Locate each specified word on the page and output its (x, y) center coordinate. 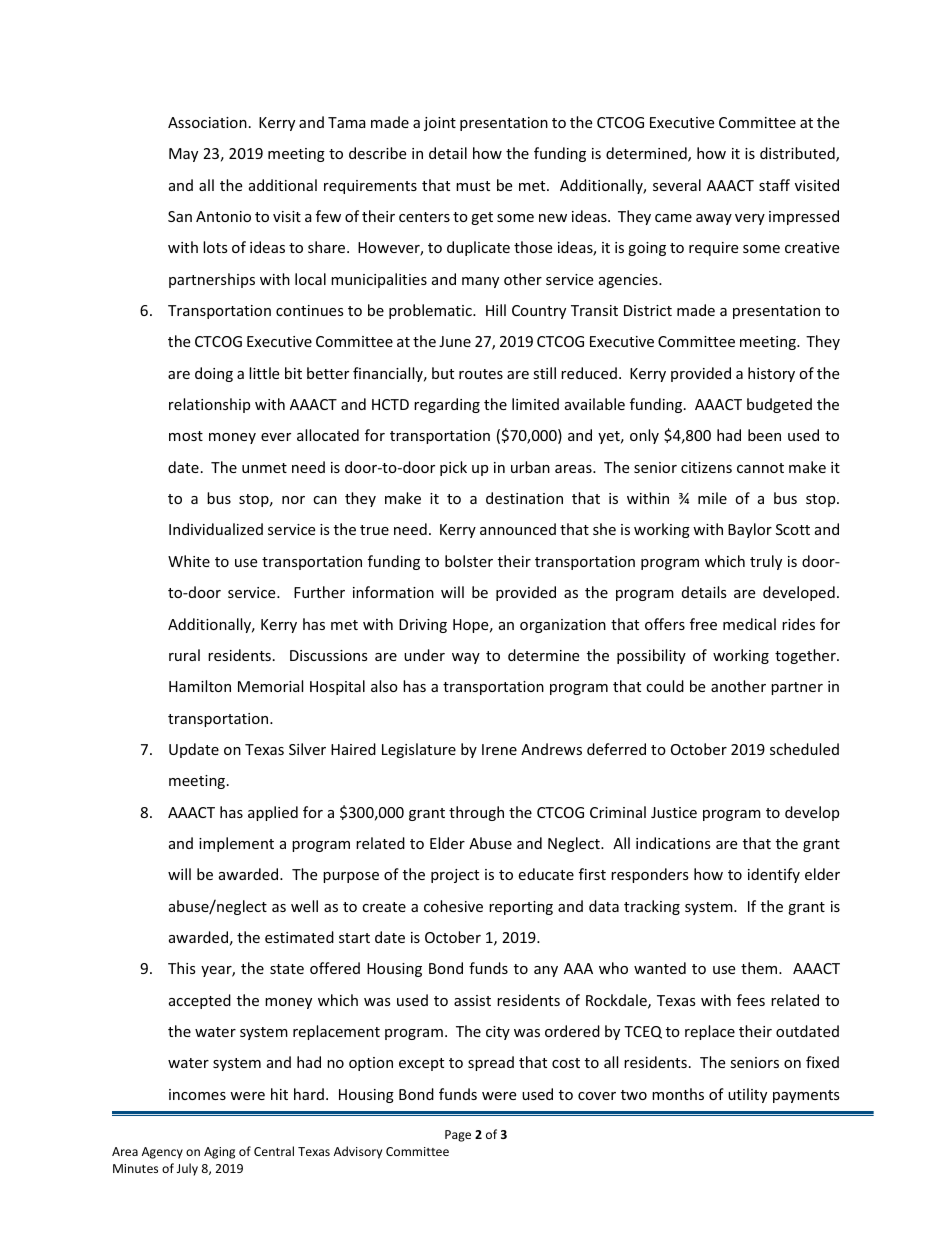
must (473, 186)
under (424, 655)
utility (747, 1095)
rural (184, 655)
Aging (219, 1153)
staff (774, 185)
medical (749, 624)
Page (458, 1136)
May (183, 155)
